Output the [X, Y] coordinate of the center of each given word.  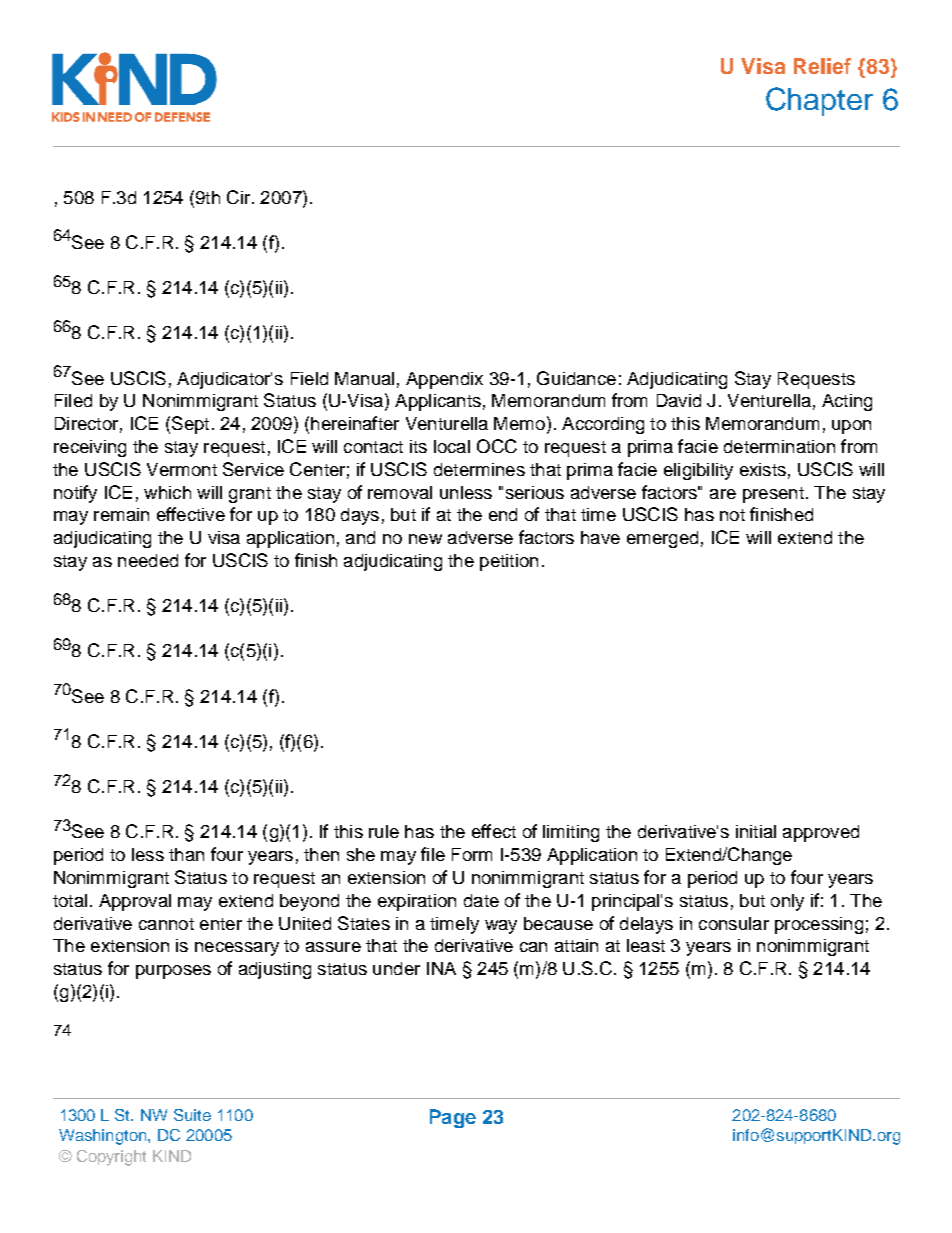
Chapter [819, 101]
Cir [240, 197]
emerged [662, 539]
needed [148, 560]
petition [509, 562]
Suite [192, 1115]
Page [453, 1118]
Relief [822, 66]
